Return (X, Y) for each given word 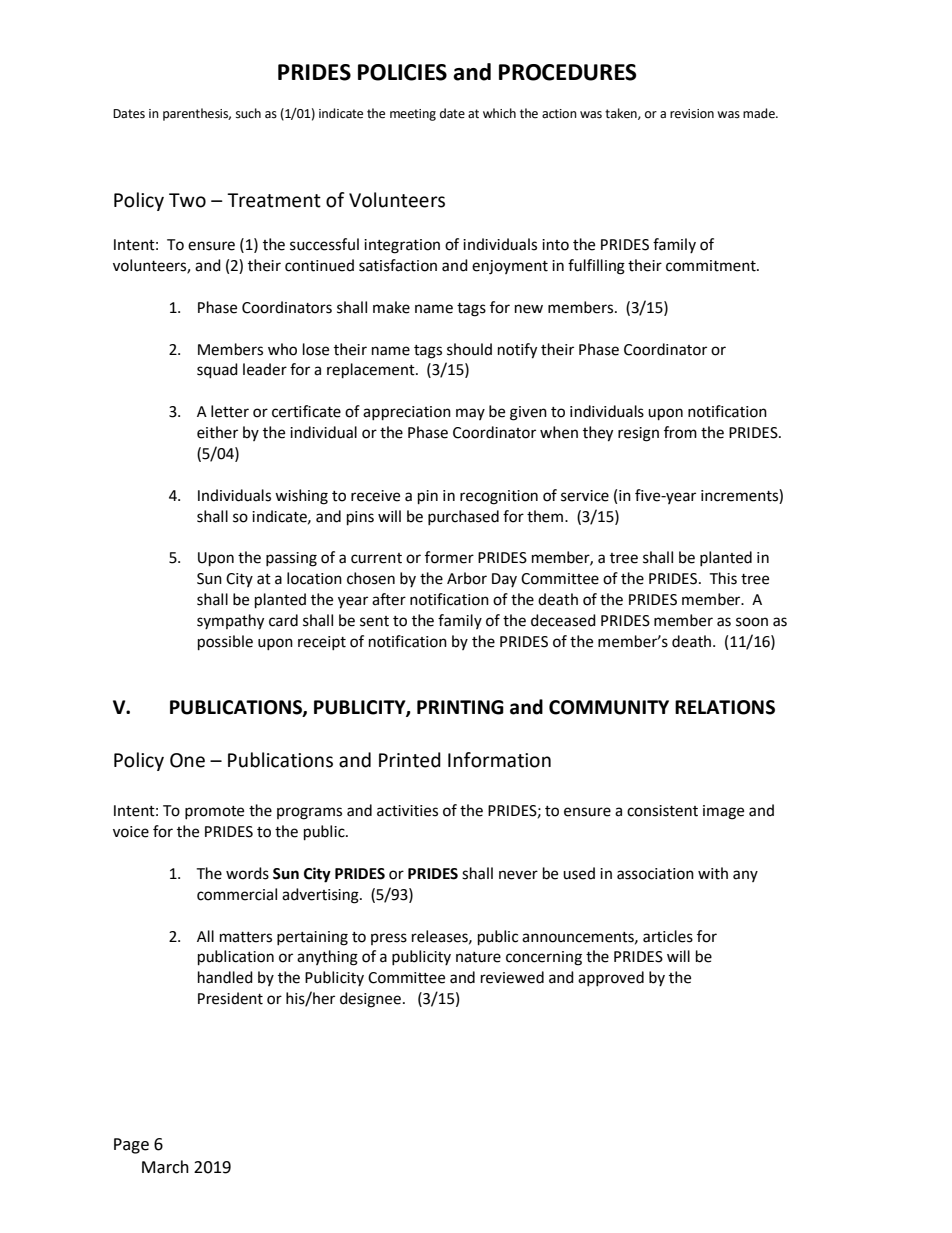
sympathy (230, 622)
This (723, 578)
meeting (413, 115)
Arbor (467, 578)
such (248, 113)
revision (692, 114)
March (165, 1167)
